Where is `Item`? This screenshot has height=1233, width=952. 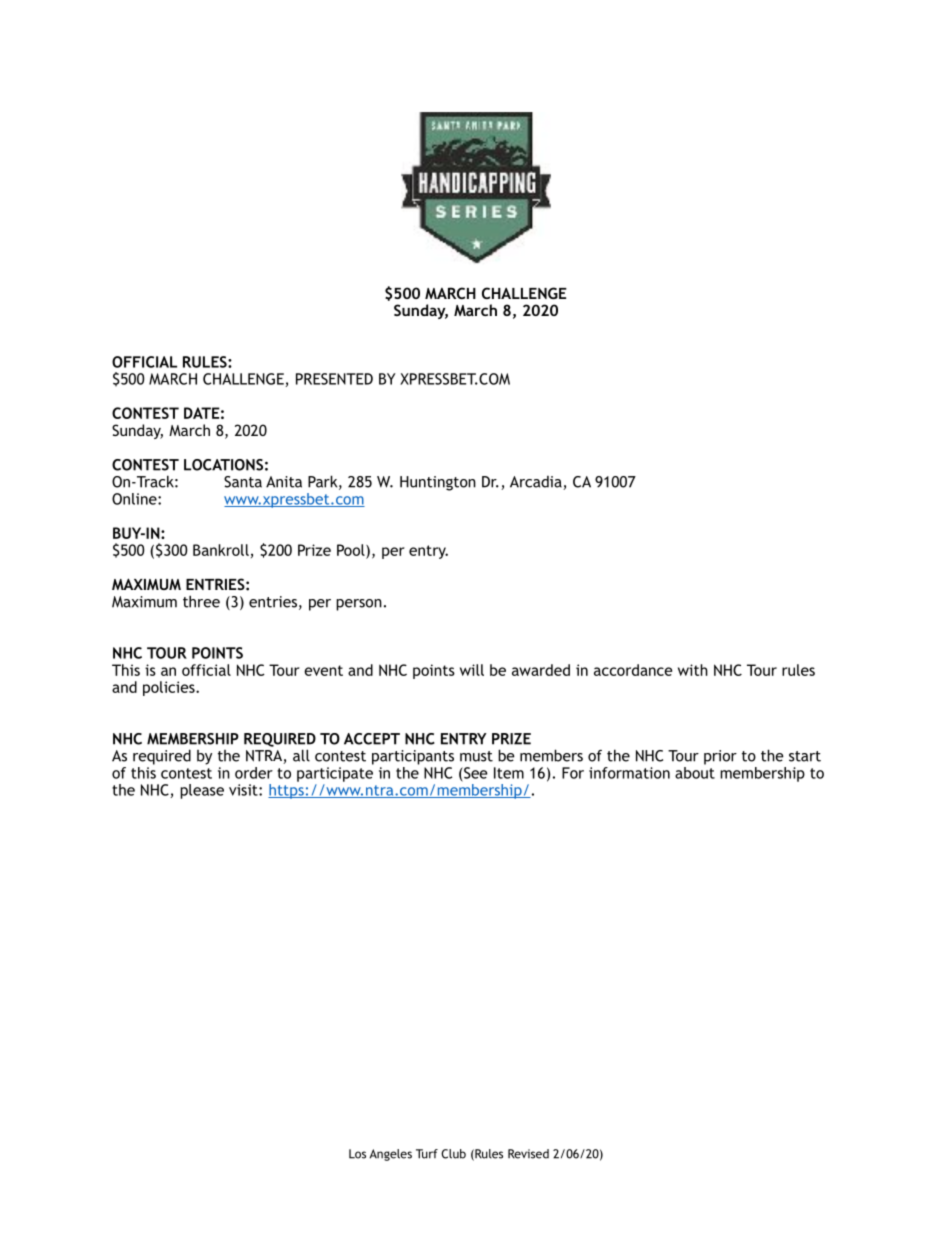
Item is located at coordinates (509, 773).
